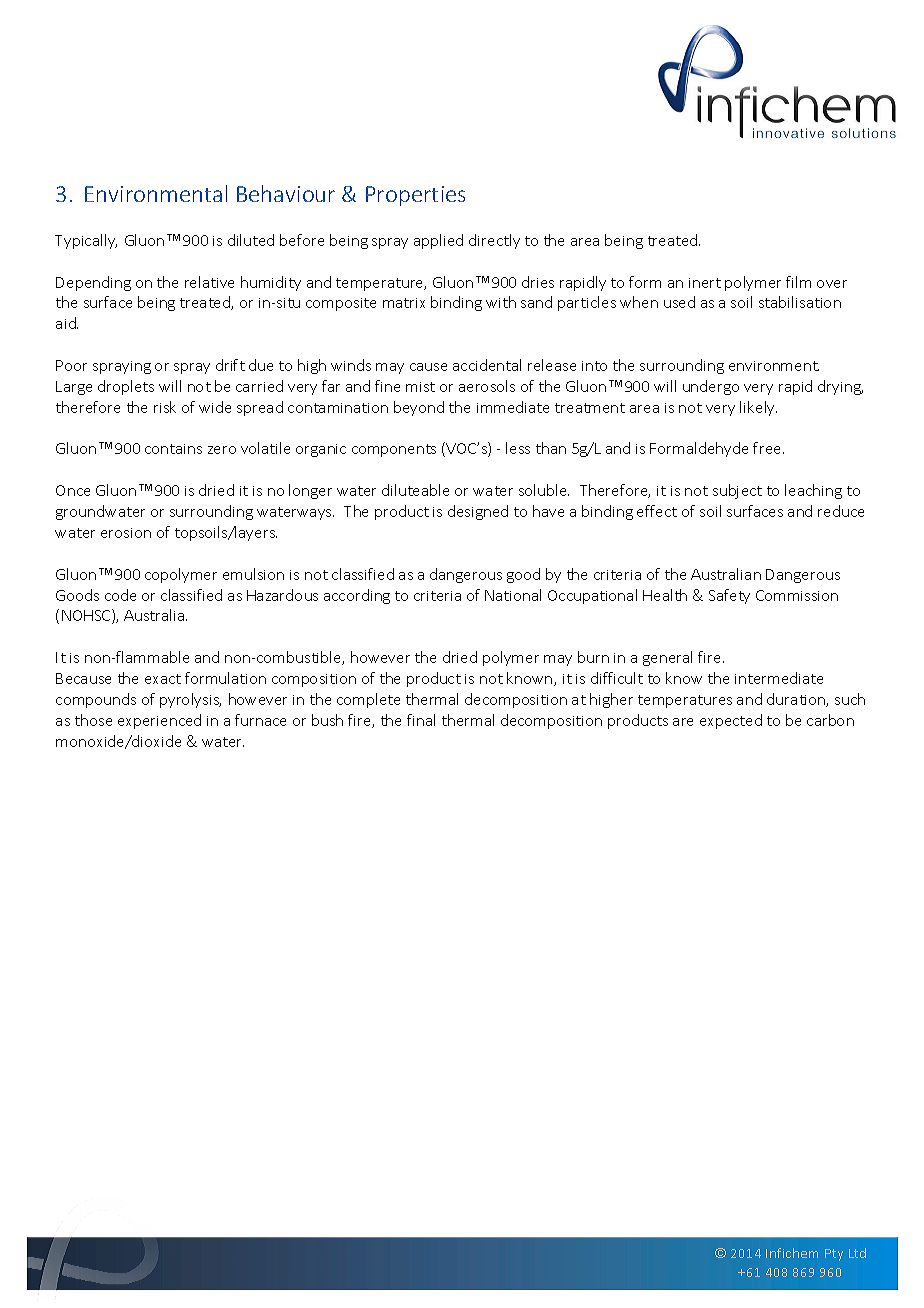  Describe the element at coordinates (478, 512) in the document. I see `designed` at that location.
